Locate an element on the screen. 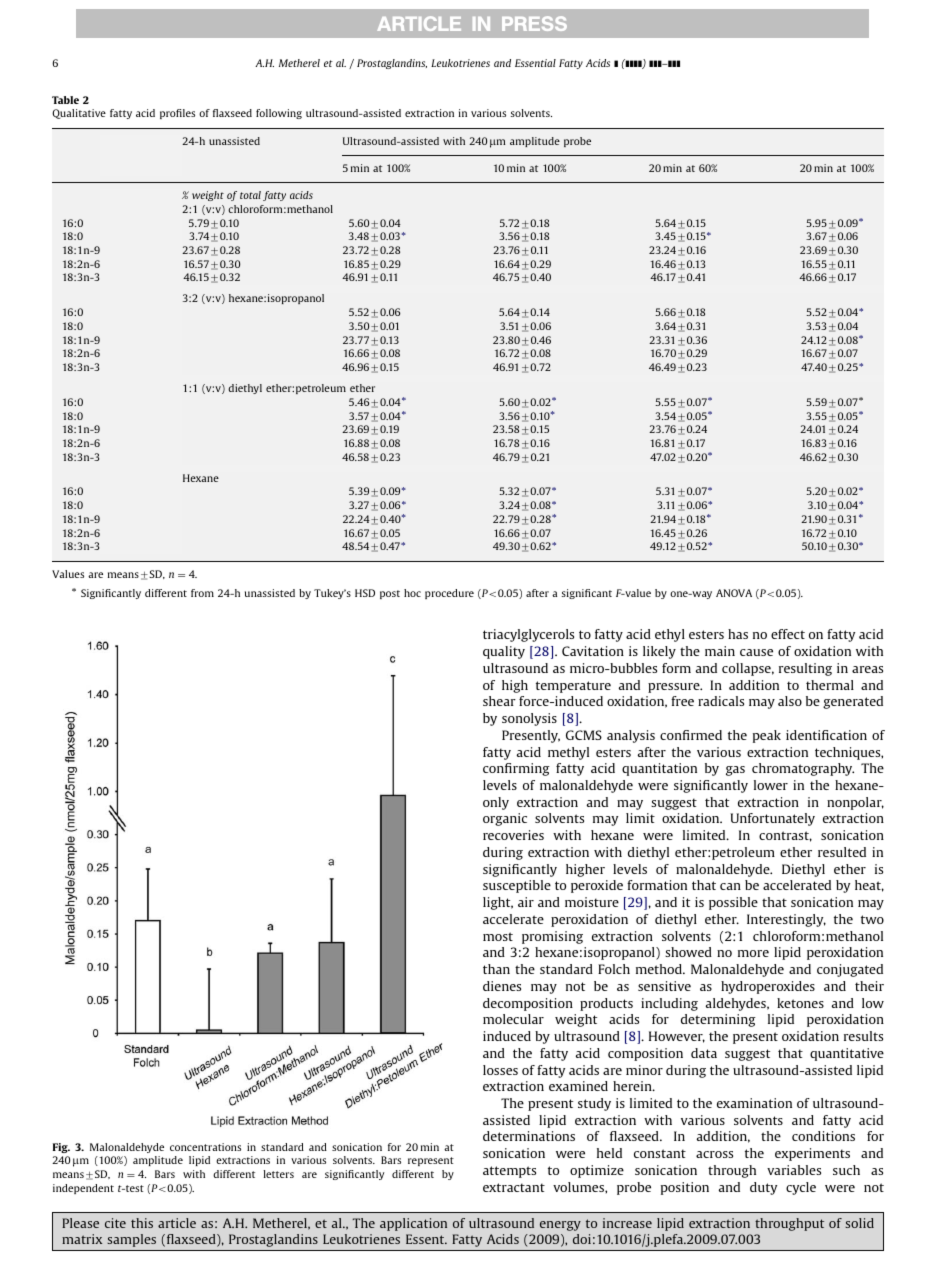  duty is located at coordinates (763, 1188).
